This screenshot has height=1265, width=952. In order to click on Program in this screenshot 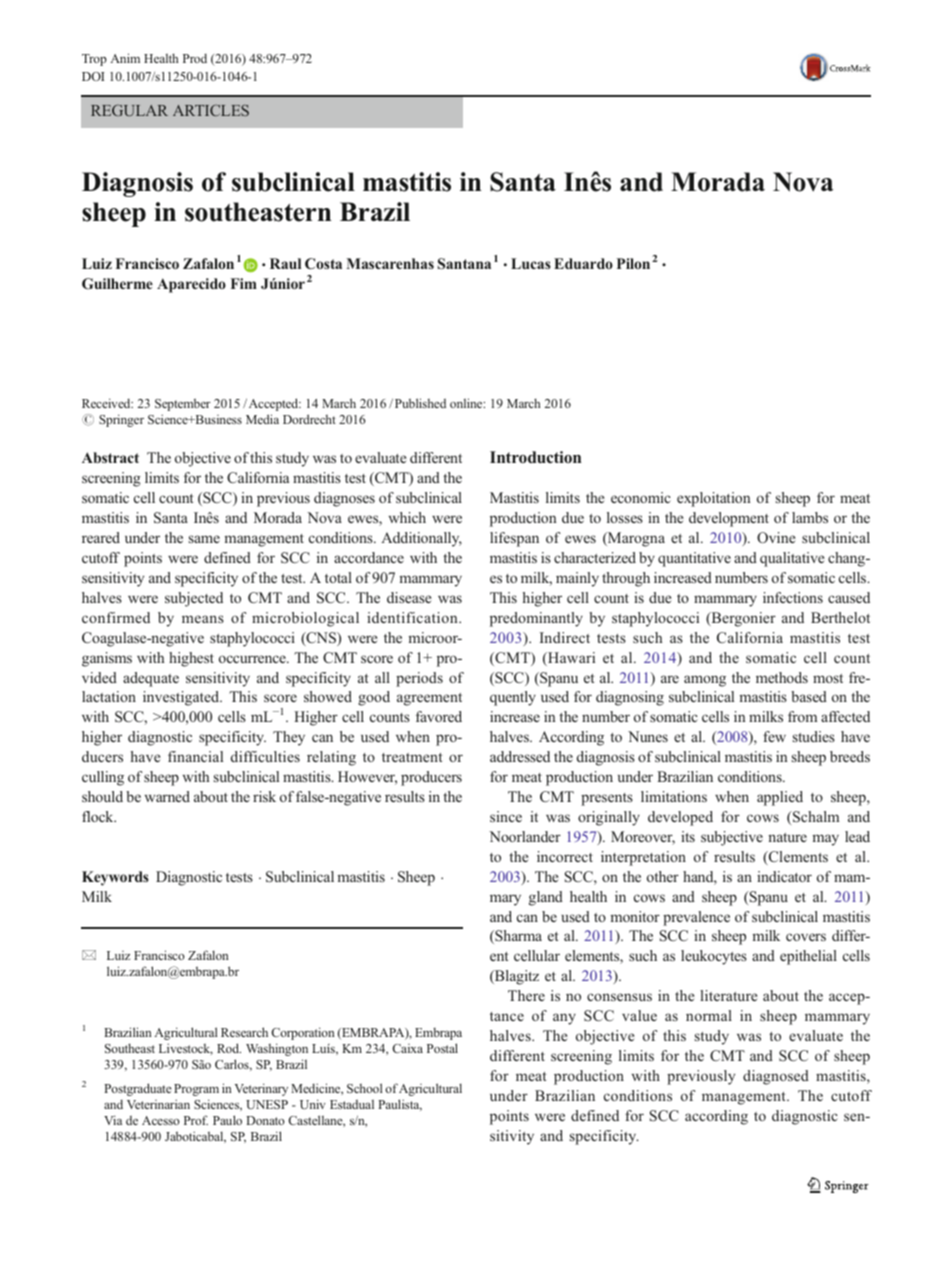, I will do `click(196, 1090)`.
